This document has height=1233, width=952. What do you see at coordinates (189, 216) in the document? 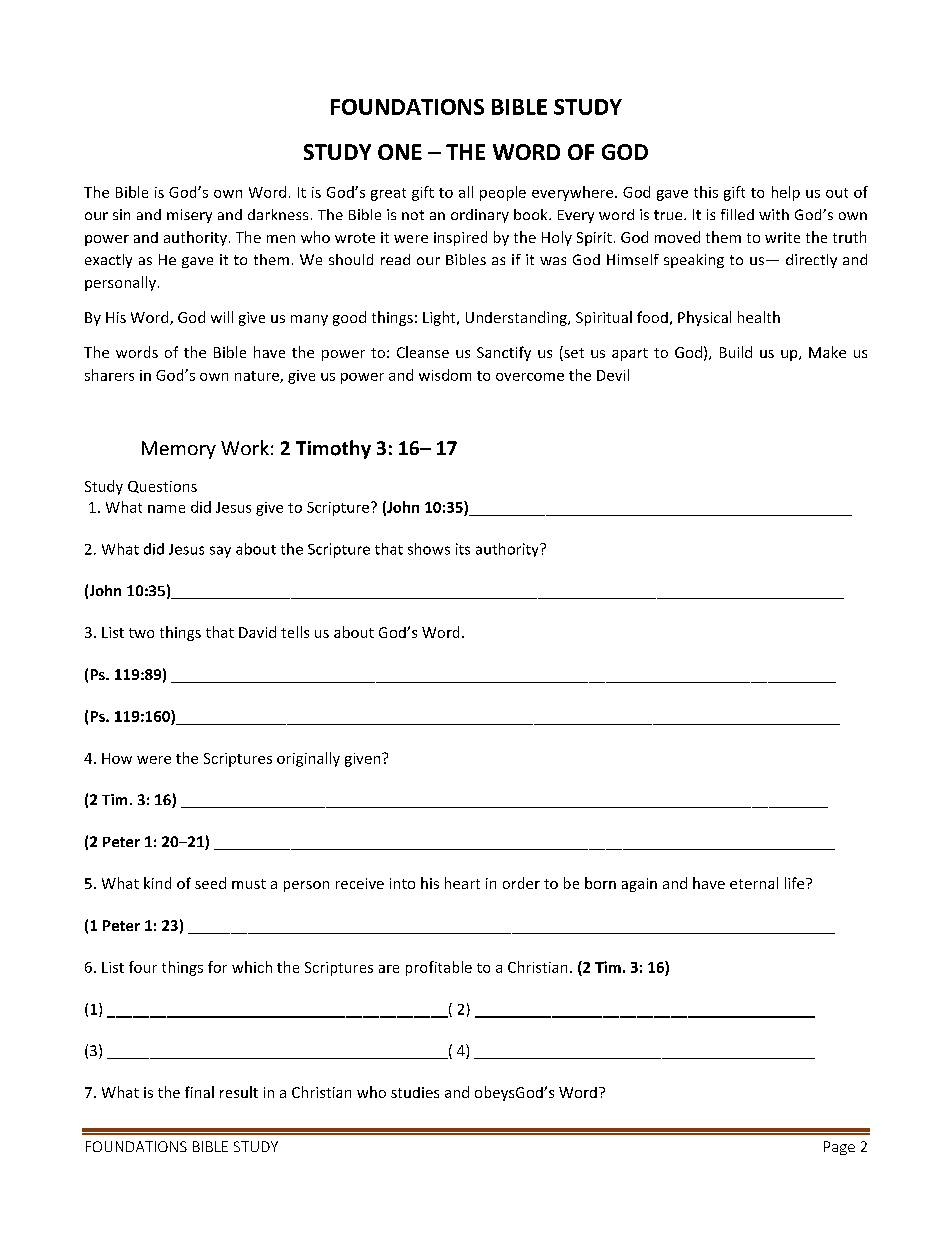
I see `misery` at bounding box center [189, 216].
